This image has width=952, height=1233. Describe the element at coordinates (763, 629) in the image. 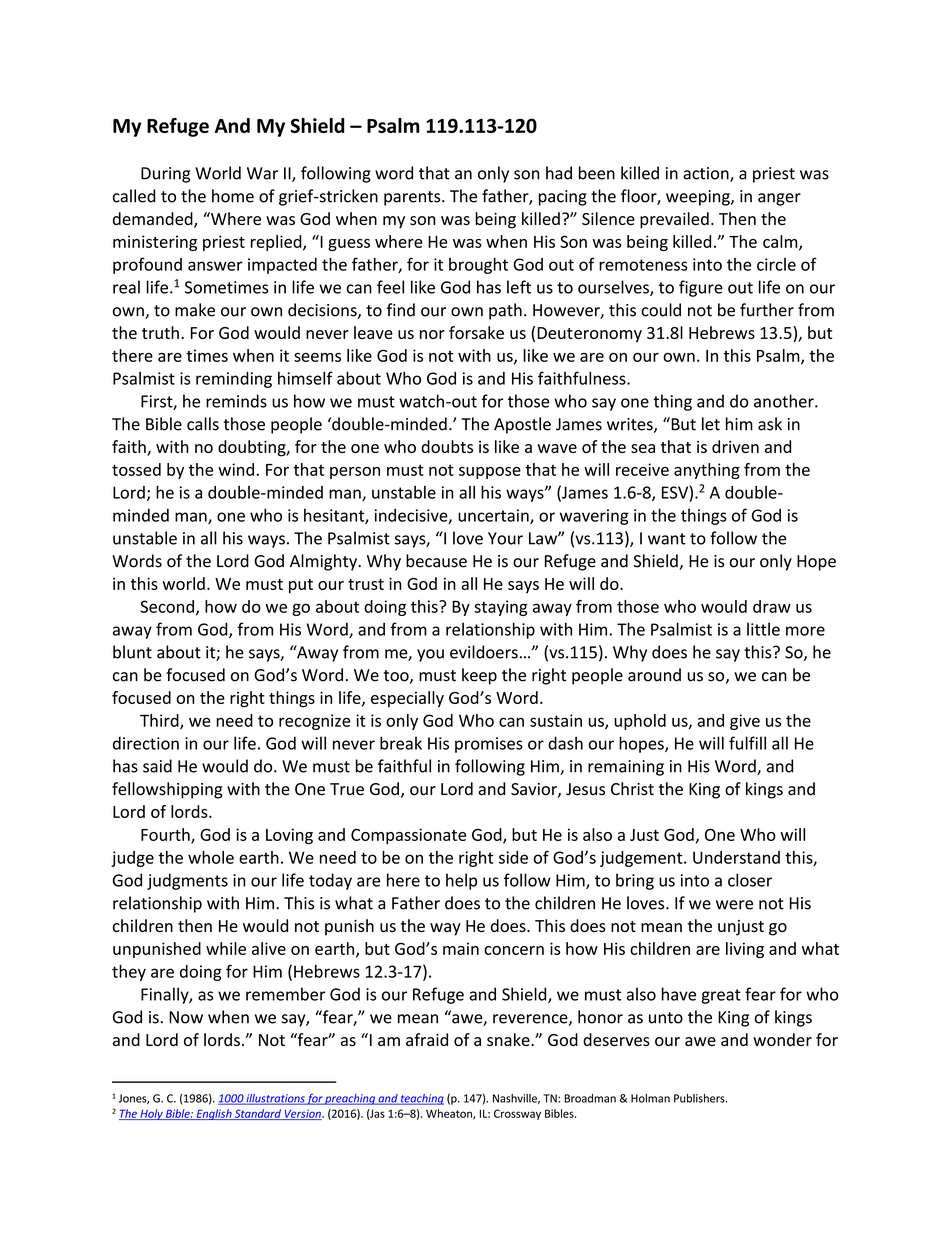

I see `little` at that location.
